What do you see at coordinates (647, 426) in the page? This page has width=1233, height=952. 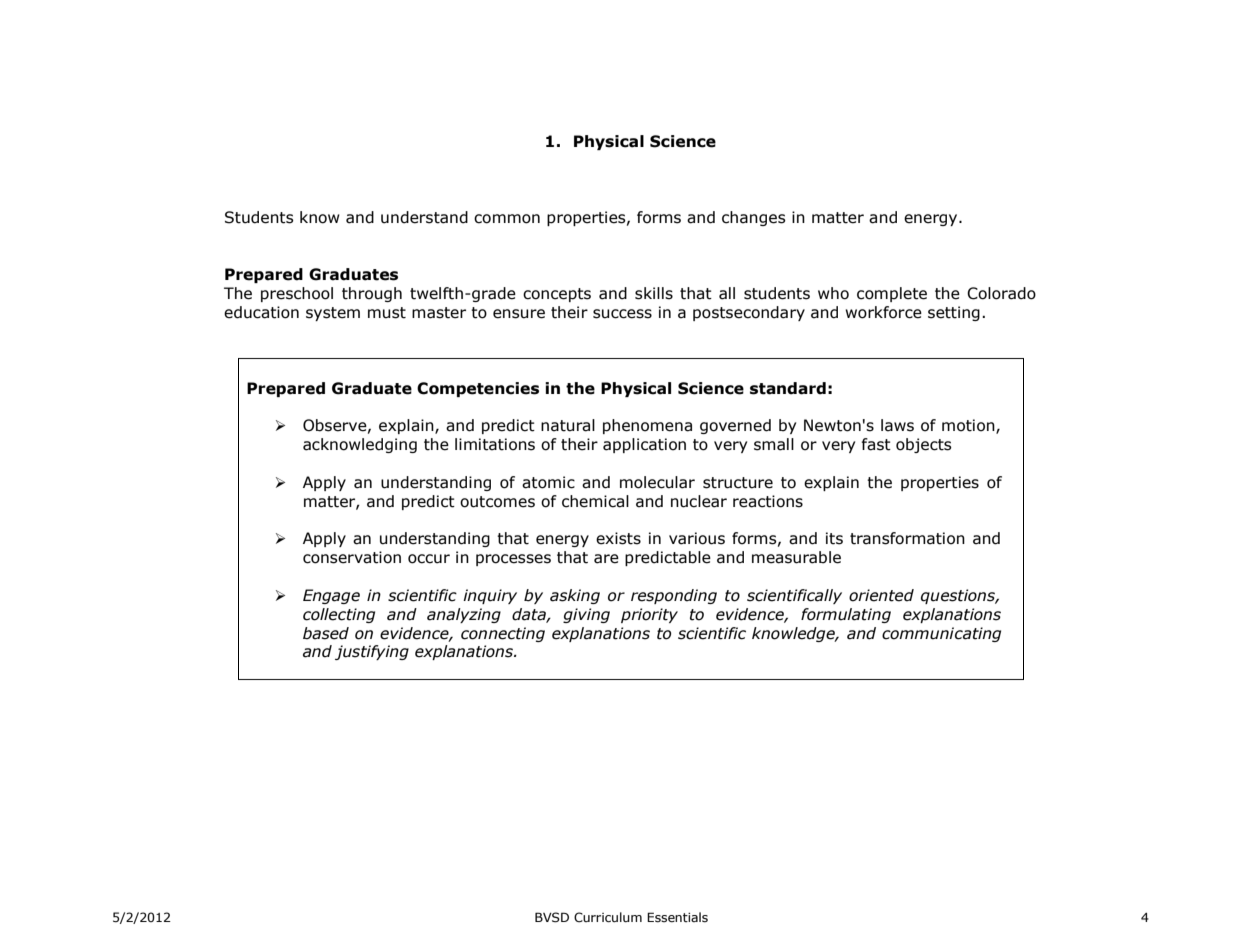 I see `phenomena` at bounding box center [647, 426].
